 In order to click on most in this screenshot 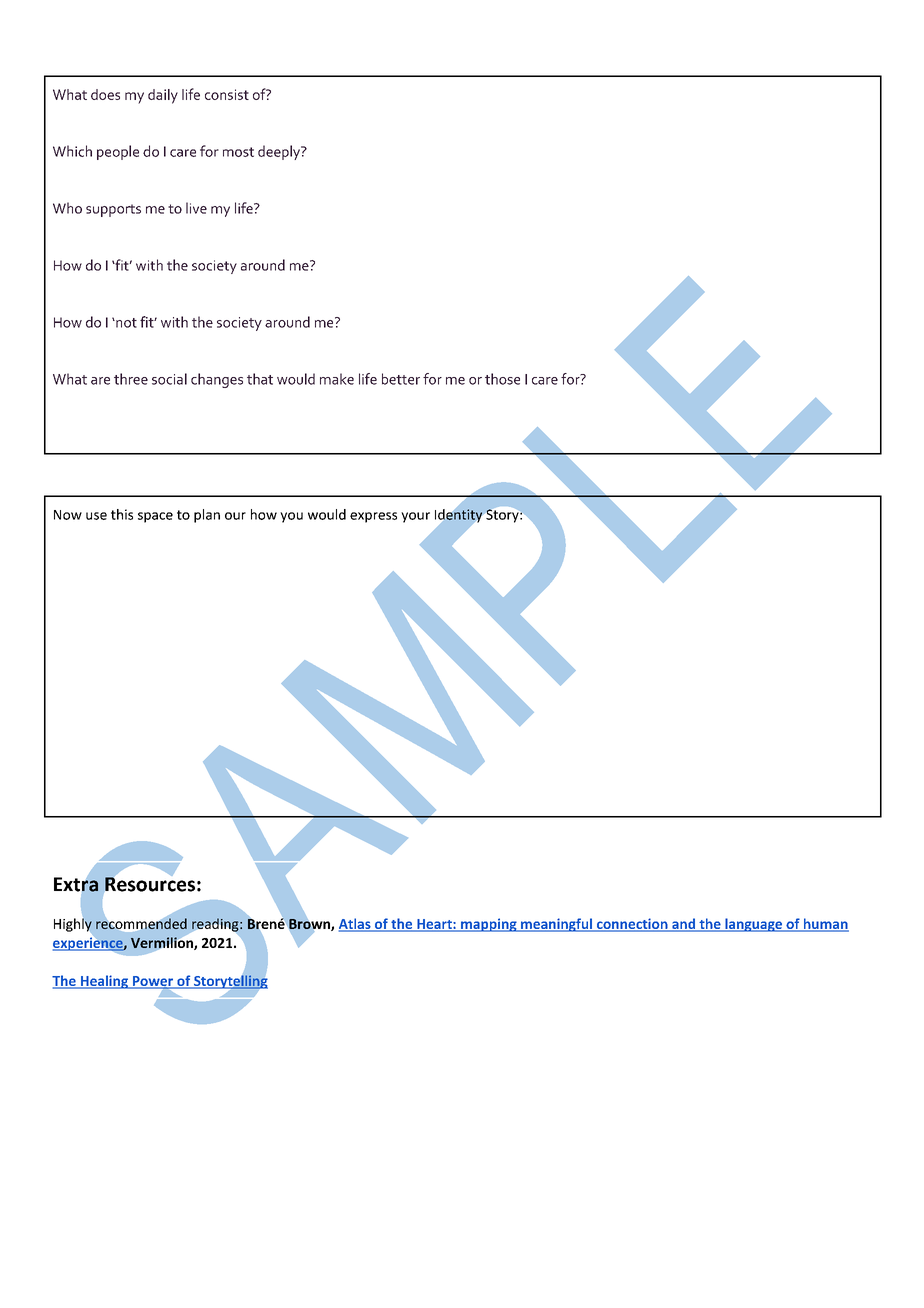, I will do `click(238, 152)`.
